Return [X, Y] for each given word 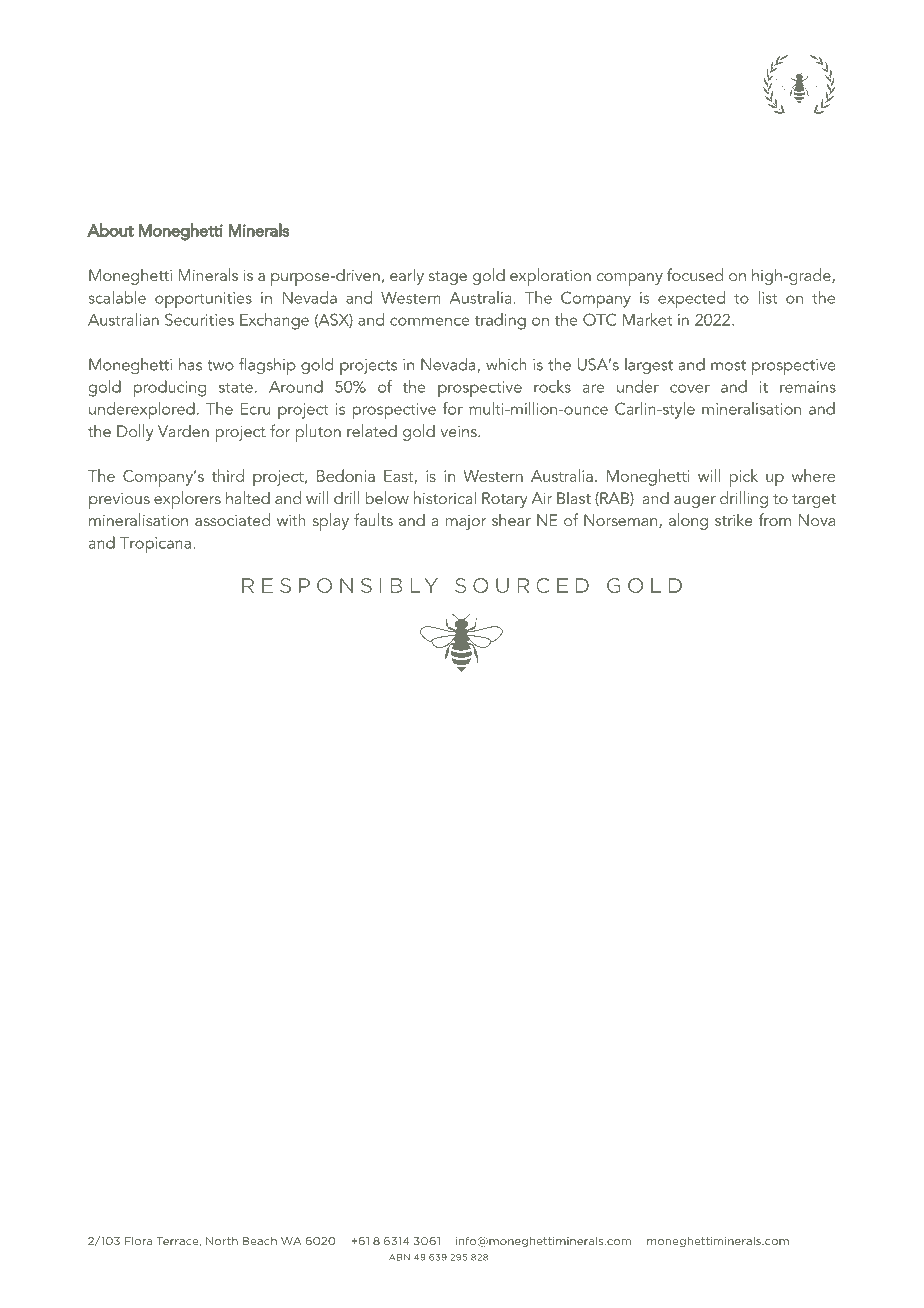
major [466, 522]
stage [448, 278]
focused [695, 274]
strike [734, 519]
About [110, 230]
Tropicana [155, 545]
